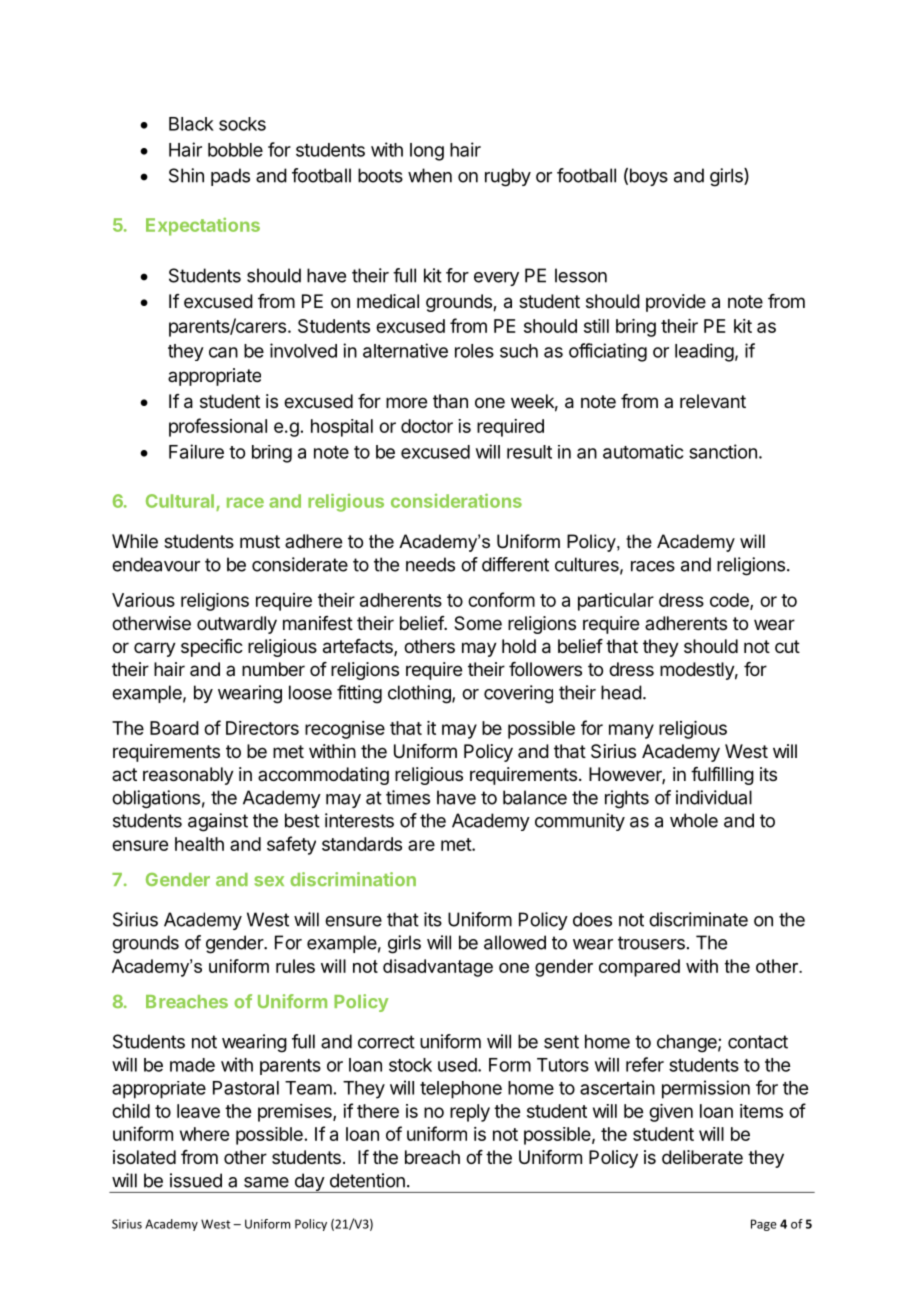 This screenshot has width=924, height=1308. Describe the element at coordinates (702, 1157) in the screenshot. I see `deliberate` at that location.
